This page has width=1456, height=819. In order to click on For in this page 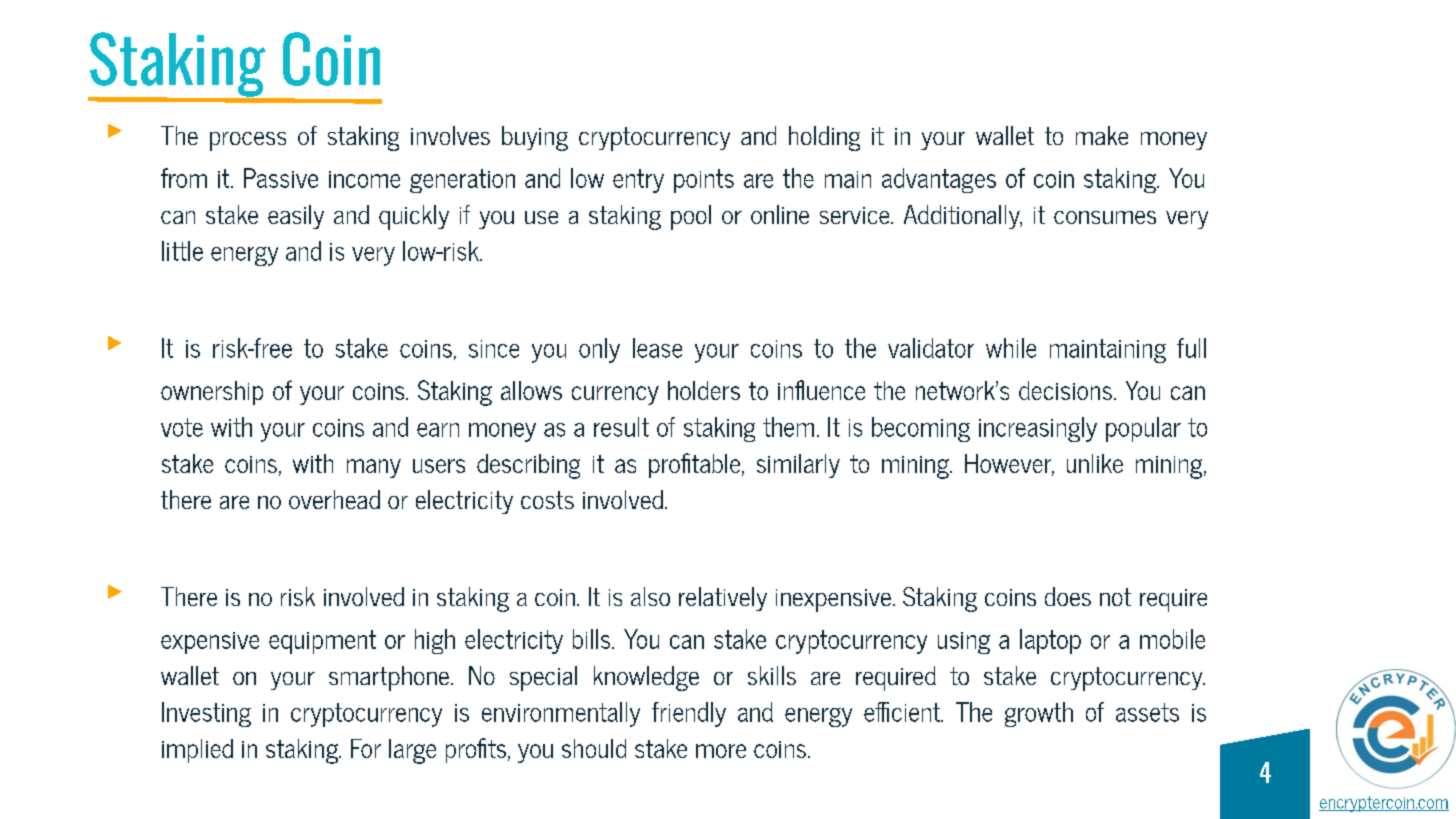, I will do `click(366, 748)`.
